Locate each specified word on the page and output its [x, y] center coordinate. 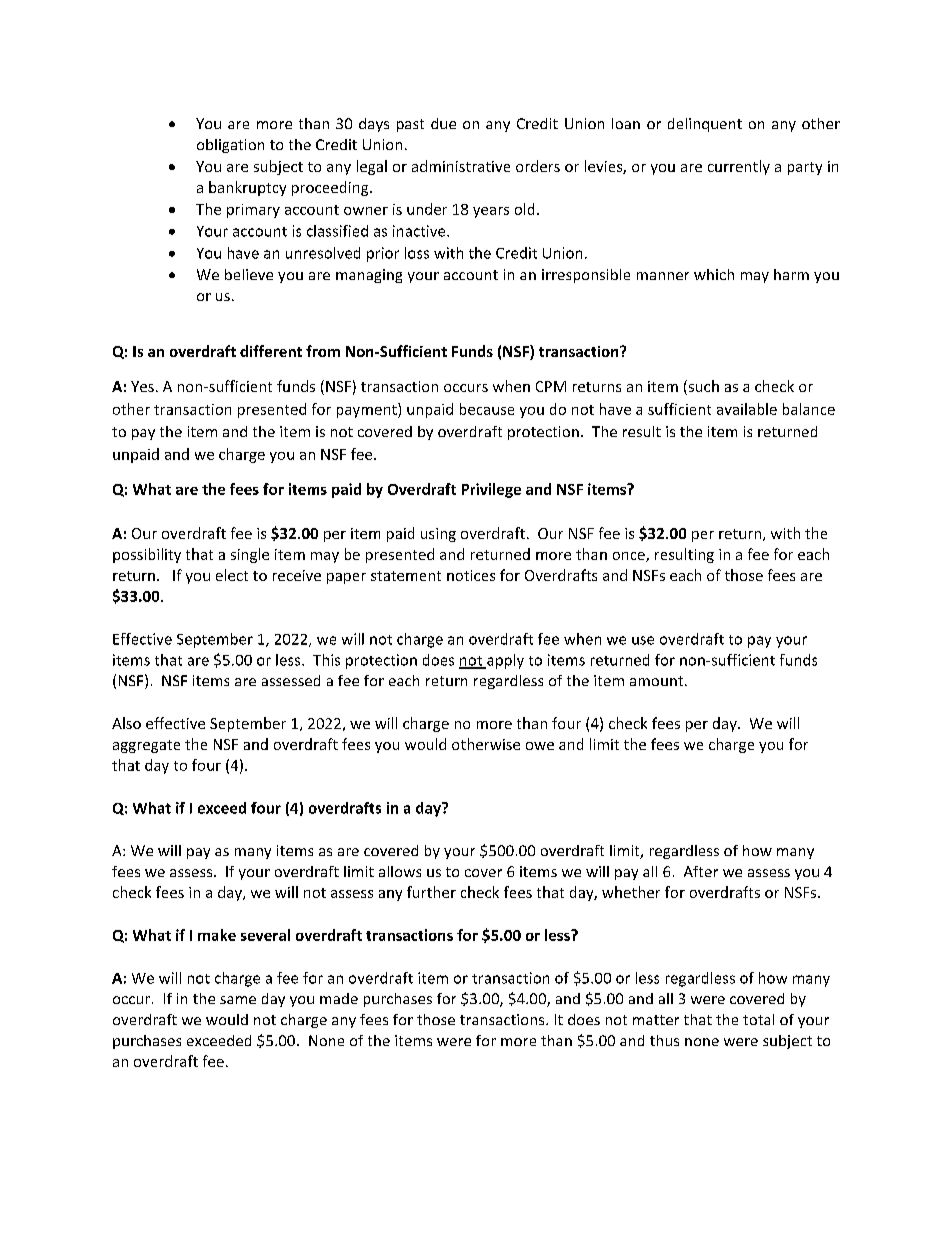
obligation [230, 146]
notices [471, 575]
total [758, 1019]
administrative [461, 166]
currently [739, 167]
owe [540, 746]
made [339, 998]
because [487, 409]
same [238, 1000]
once [630, 557]
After [701, 871]
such [702, 387]
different [271, 351]
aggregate [146, 746]
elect [232, 575]
